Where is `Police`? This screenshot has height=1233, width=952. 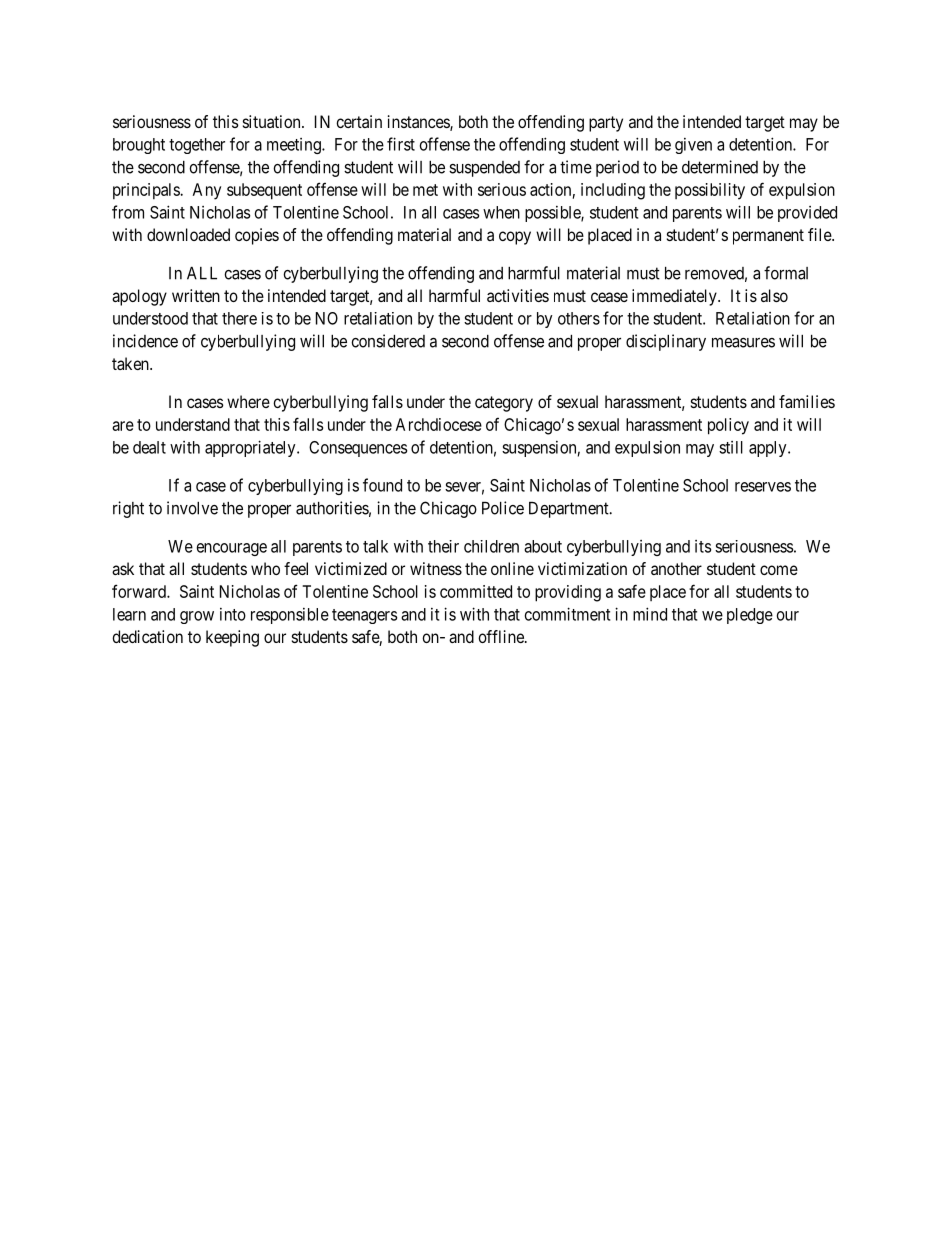 Police is located at coordinates (503, 508).
